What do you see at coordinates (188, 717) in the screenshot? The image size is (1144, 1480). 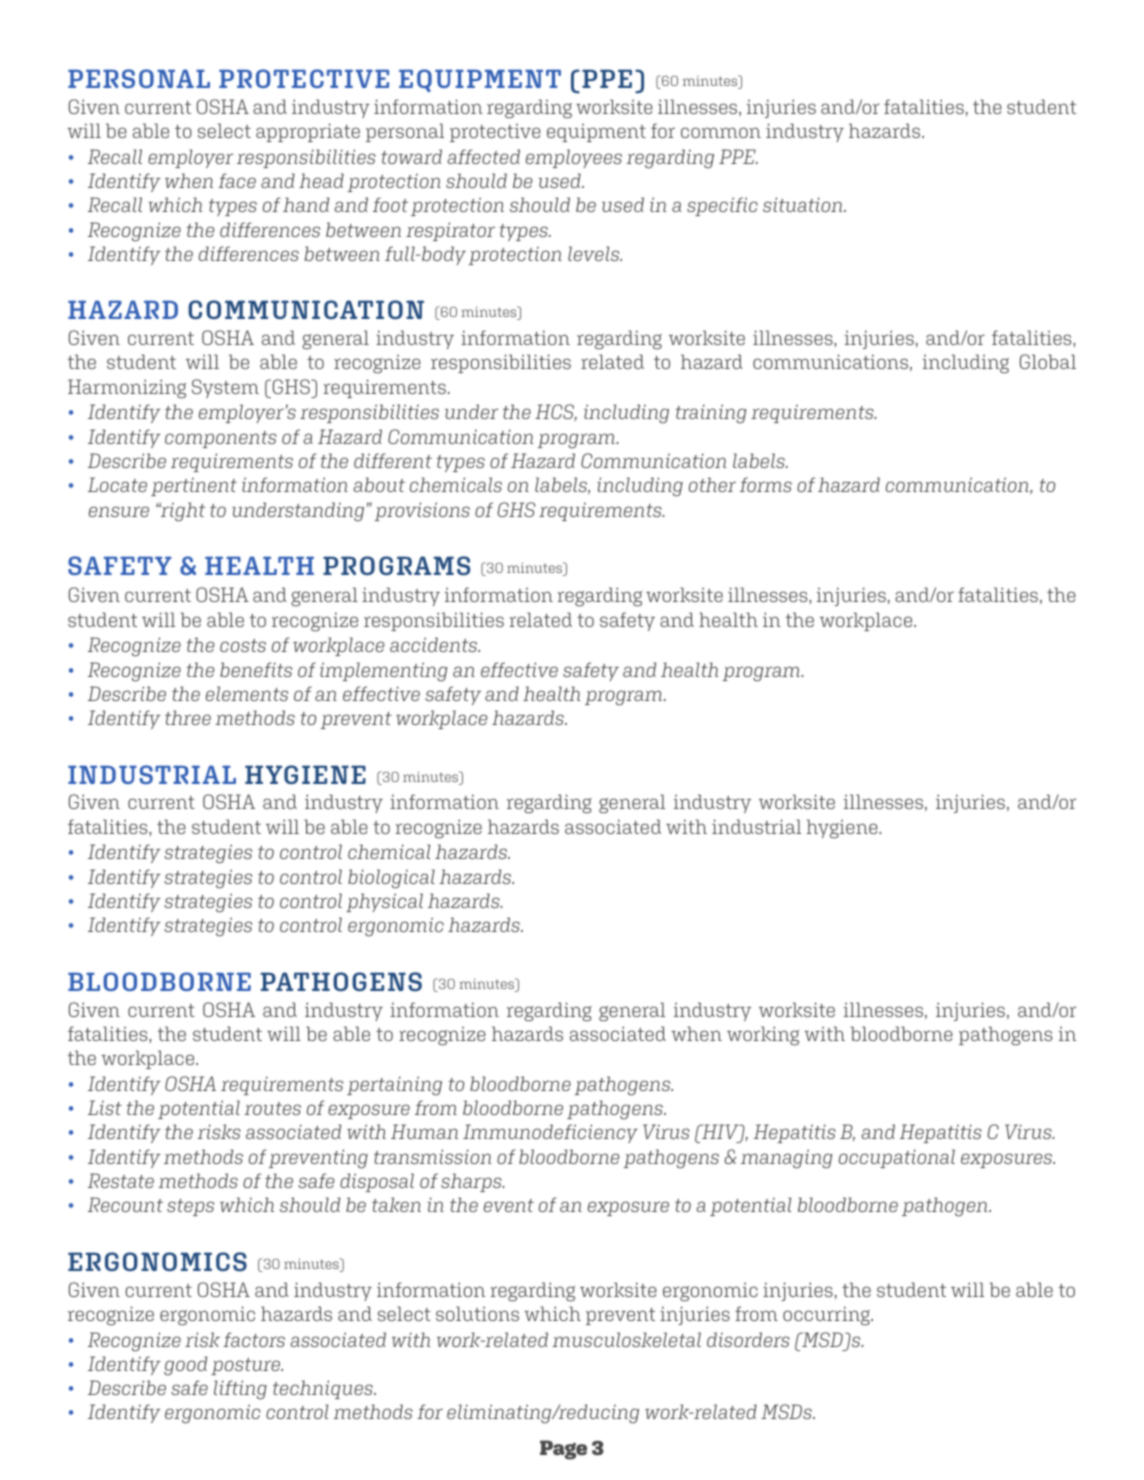 I see `three` at bounding box center [188, 717].
